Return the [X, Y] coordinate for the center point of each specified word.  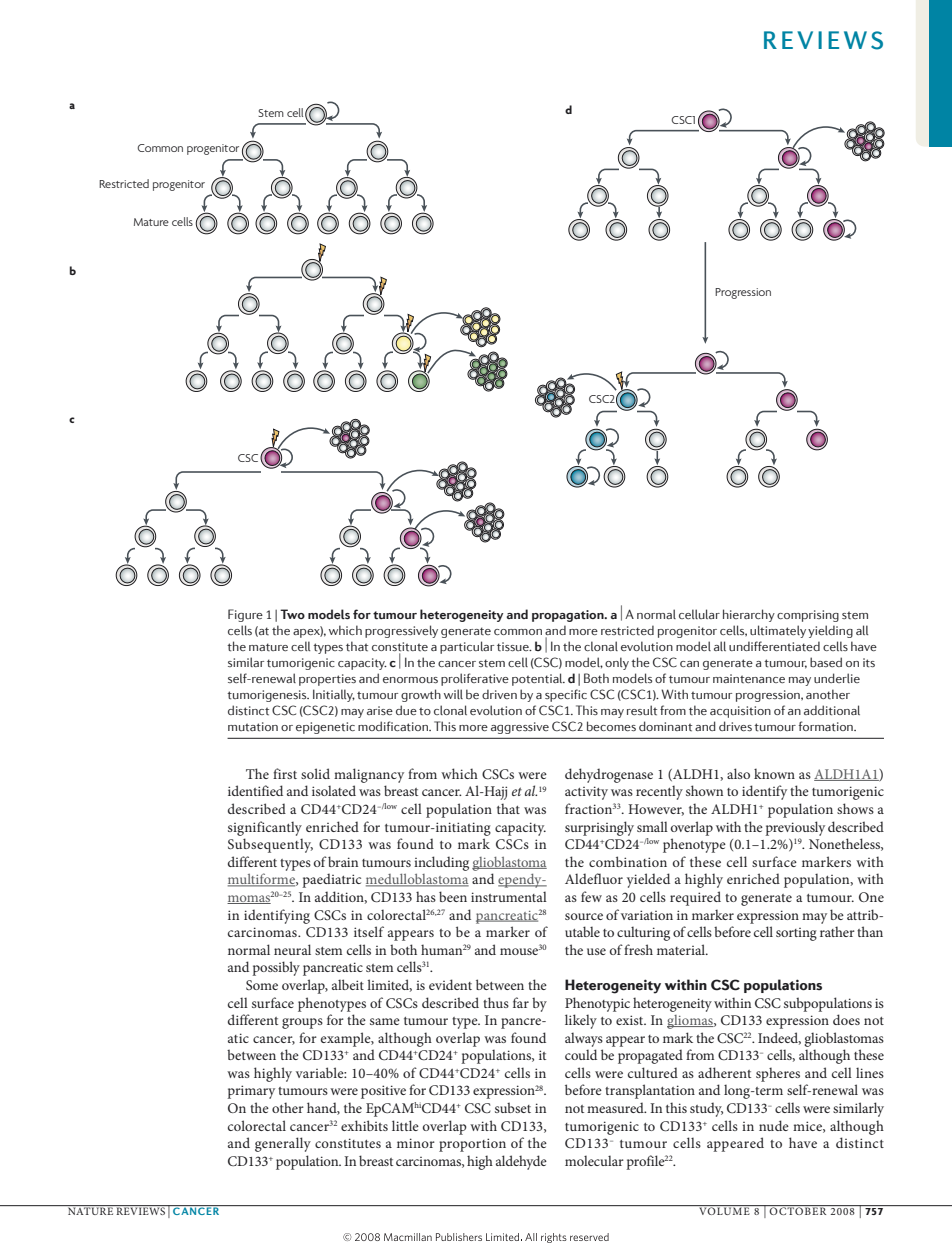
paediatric [331, 880]
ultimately [778, 631]
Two [292, 614]
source [584, 916]
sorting [796, 934]
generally [283, 1144]
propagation [569, 616]
